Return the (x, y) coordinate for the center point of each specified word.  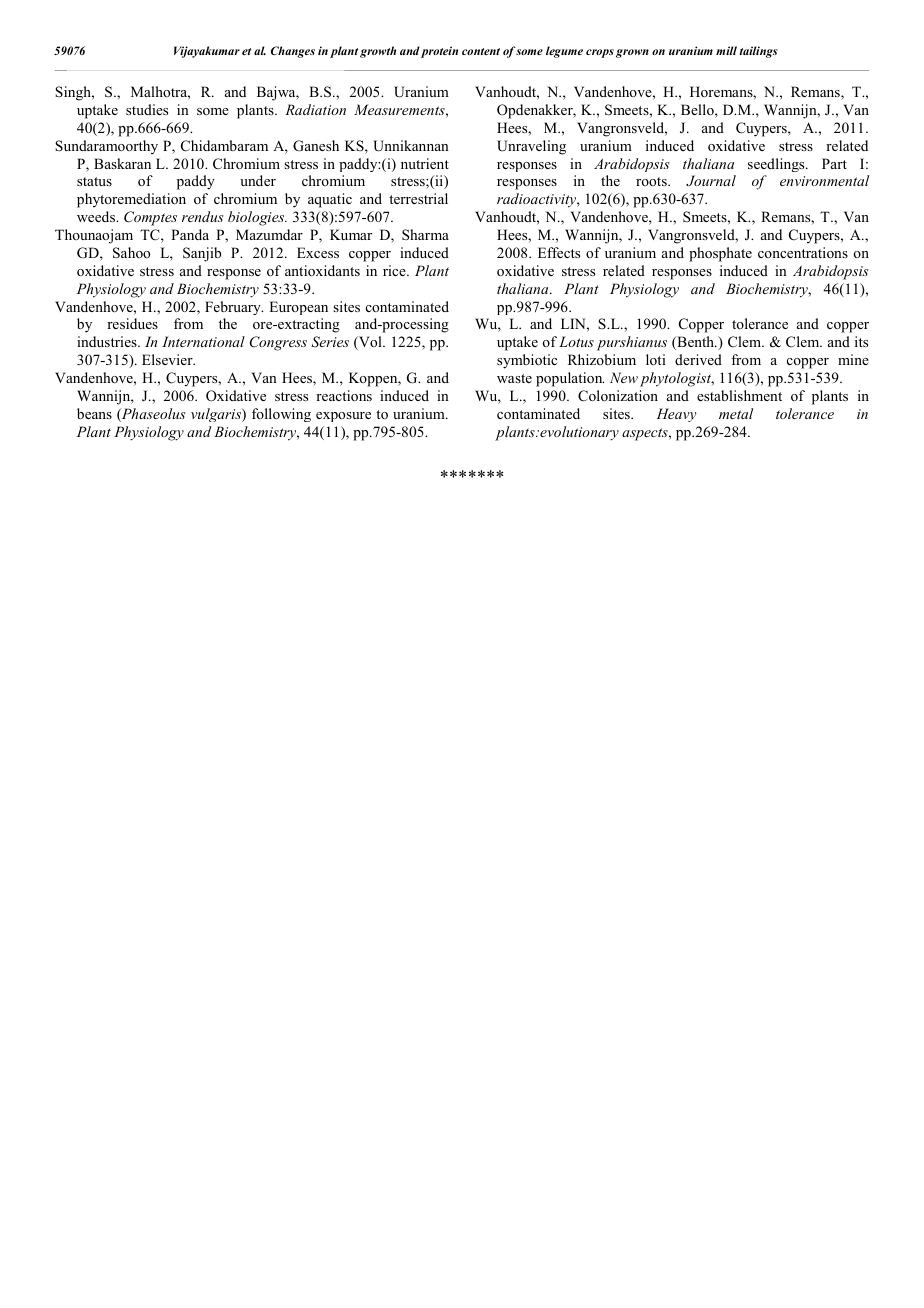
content (481, 51)
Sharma (425, 234)
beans (94, 413)
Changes (293, 52)
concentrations (803, 252)
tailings (759, 52)
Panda (190, 234)
